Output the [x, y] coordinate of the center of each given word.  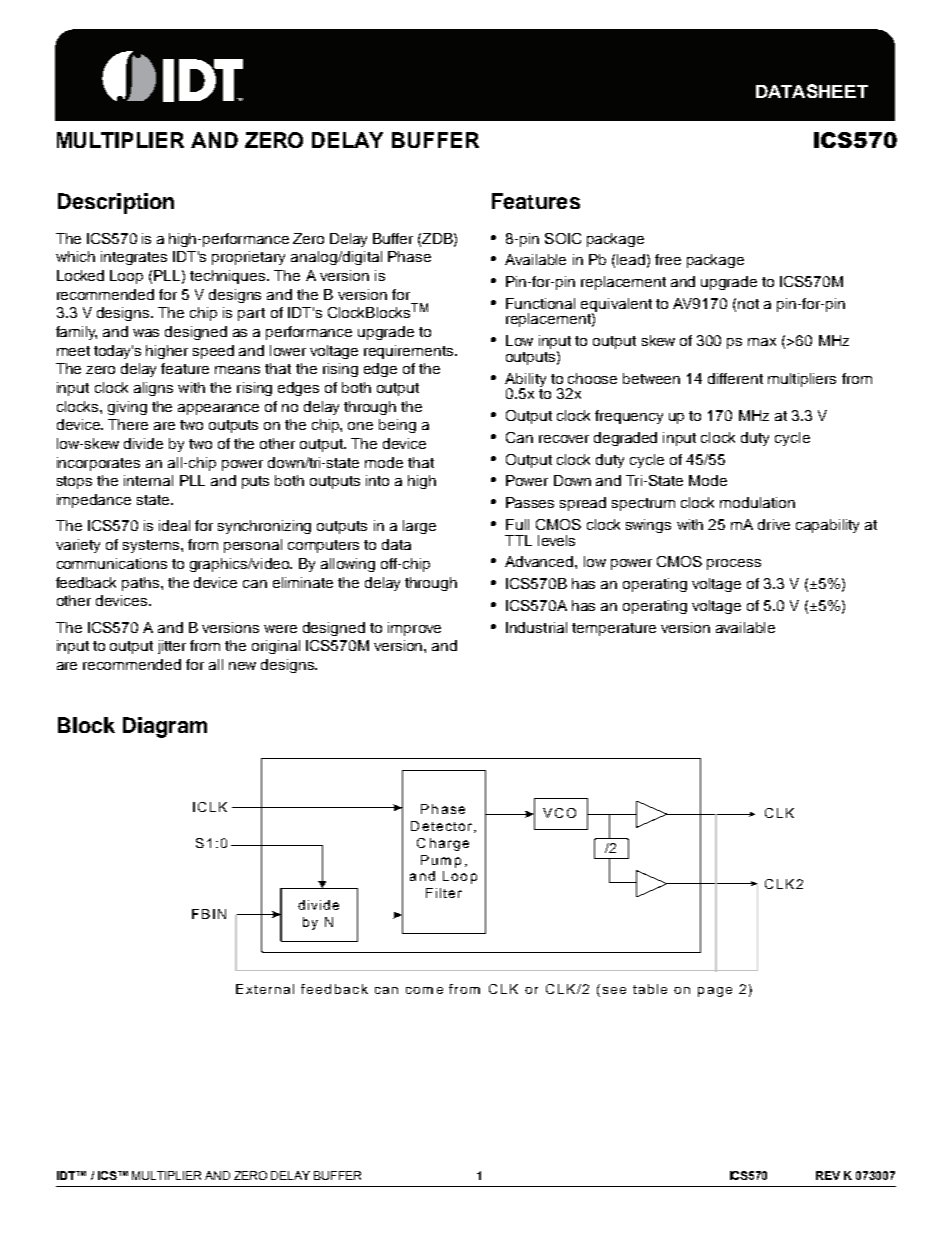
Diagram [165, 727]
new [242, 666]
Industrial [536, 627]
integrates [134, 258]
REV [828, 1175]
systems [152, 546]
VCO [559, 813]
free [668, 259]
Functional [540, 303]
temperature [614, 629]
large [419, 527]
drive [774, 524]
